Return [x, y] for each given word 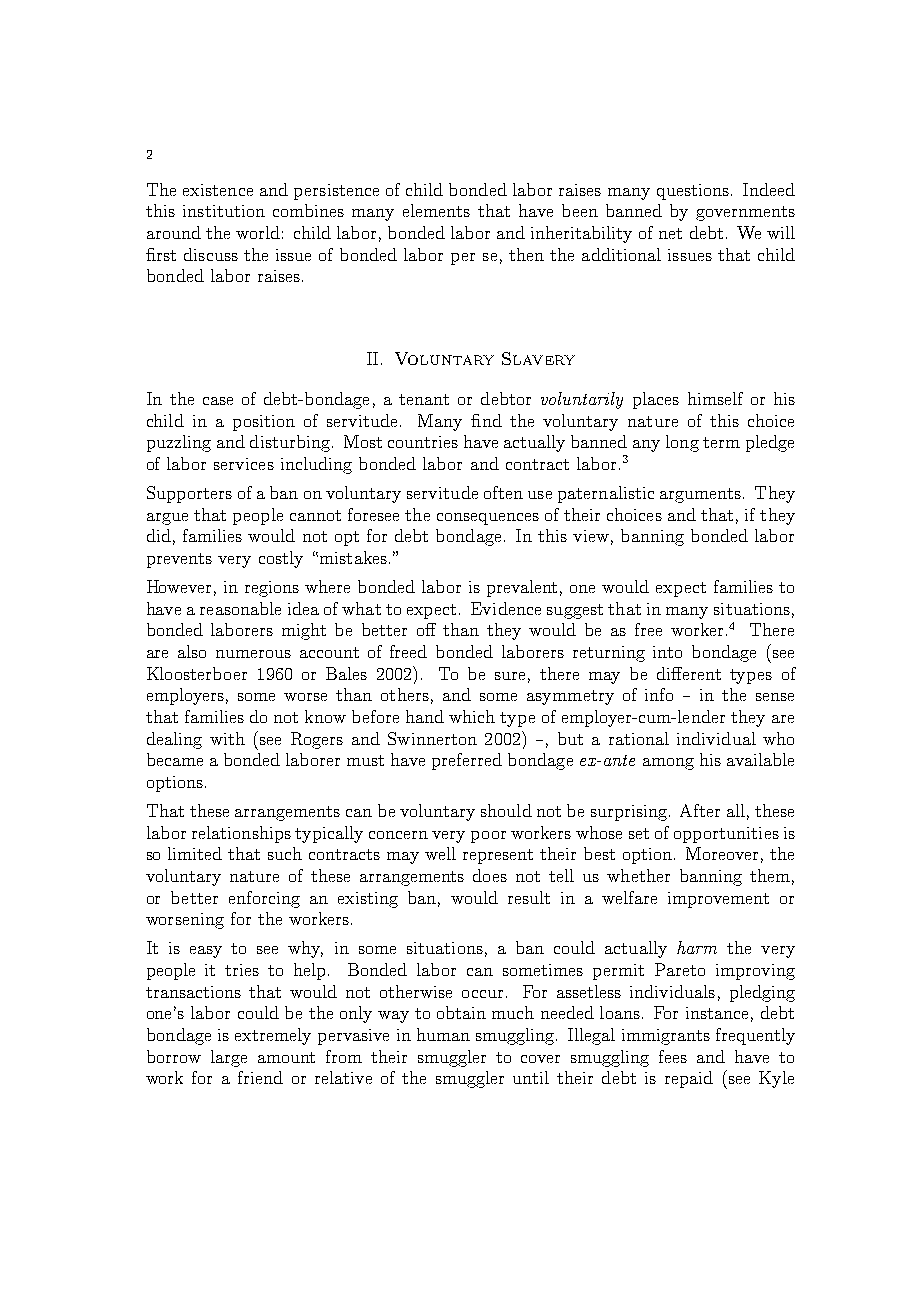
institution [224, 211]
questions [693, 192]
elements [436, 210]
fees [673, 1056]
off [426, 629]
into [667, 652]
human [443, 1034]
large [229, 1058]
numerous [253, 654]
